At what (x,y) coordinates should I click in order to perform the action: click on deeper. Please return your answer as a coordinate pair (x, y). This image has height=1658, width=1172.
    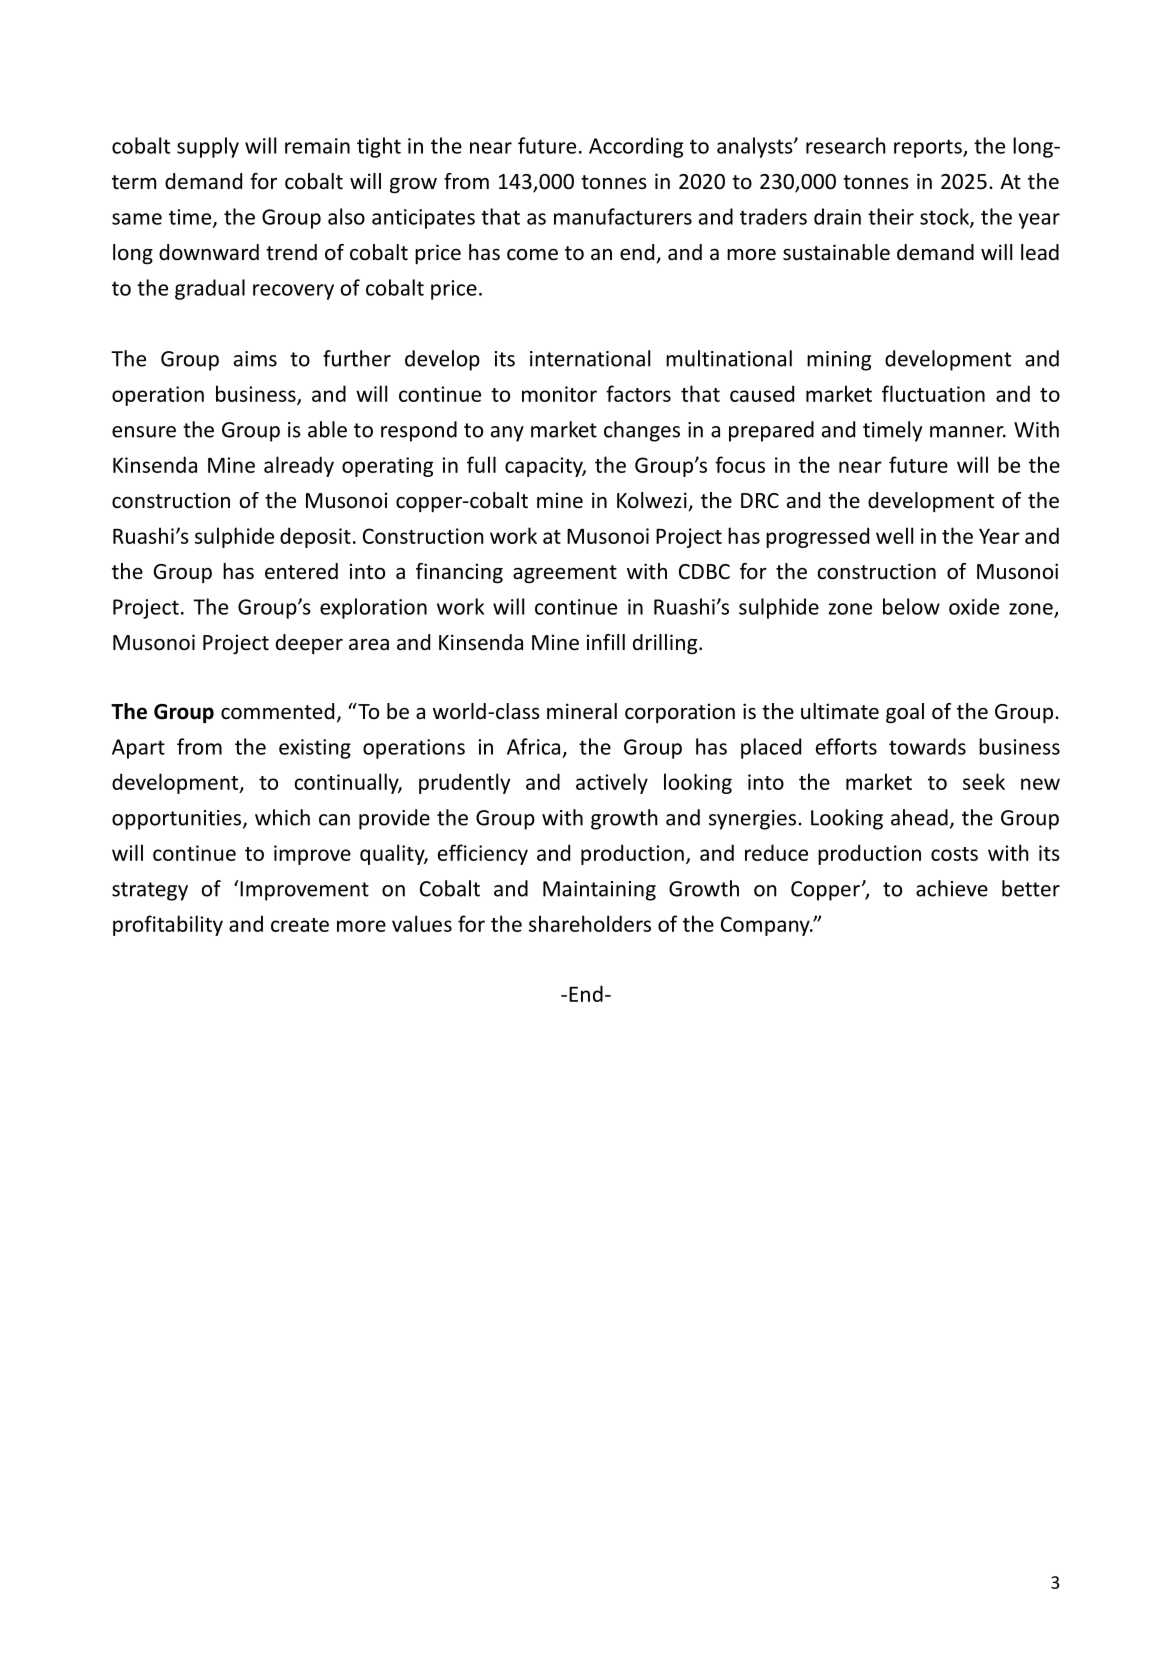
    Looking at the image, I should click on (309, 644).
